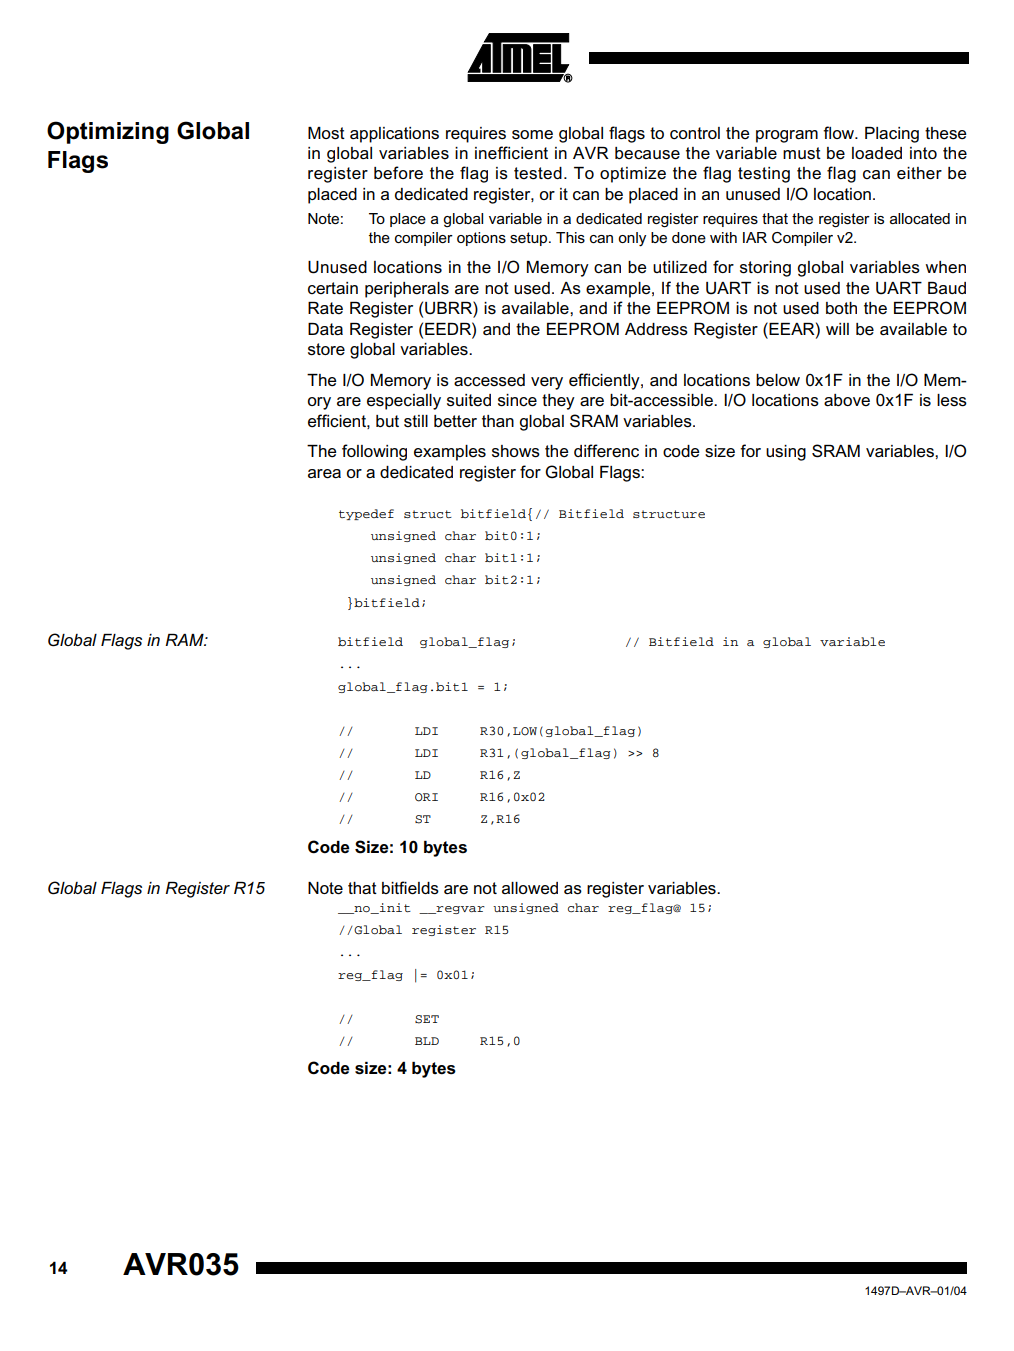 The width and height of the image is (1014, 1351). Describe the element at coordinates (538, 173) in the image. I see `tested` at that location.
